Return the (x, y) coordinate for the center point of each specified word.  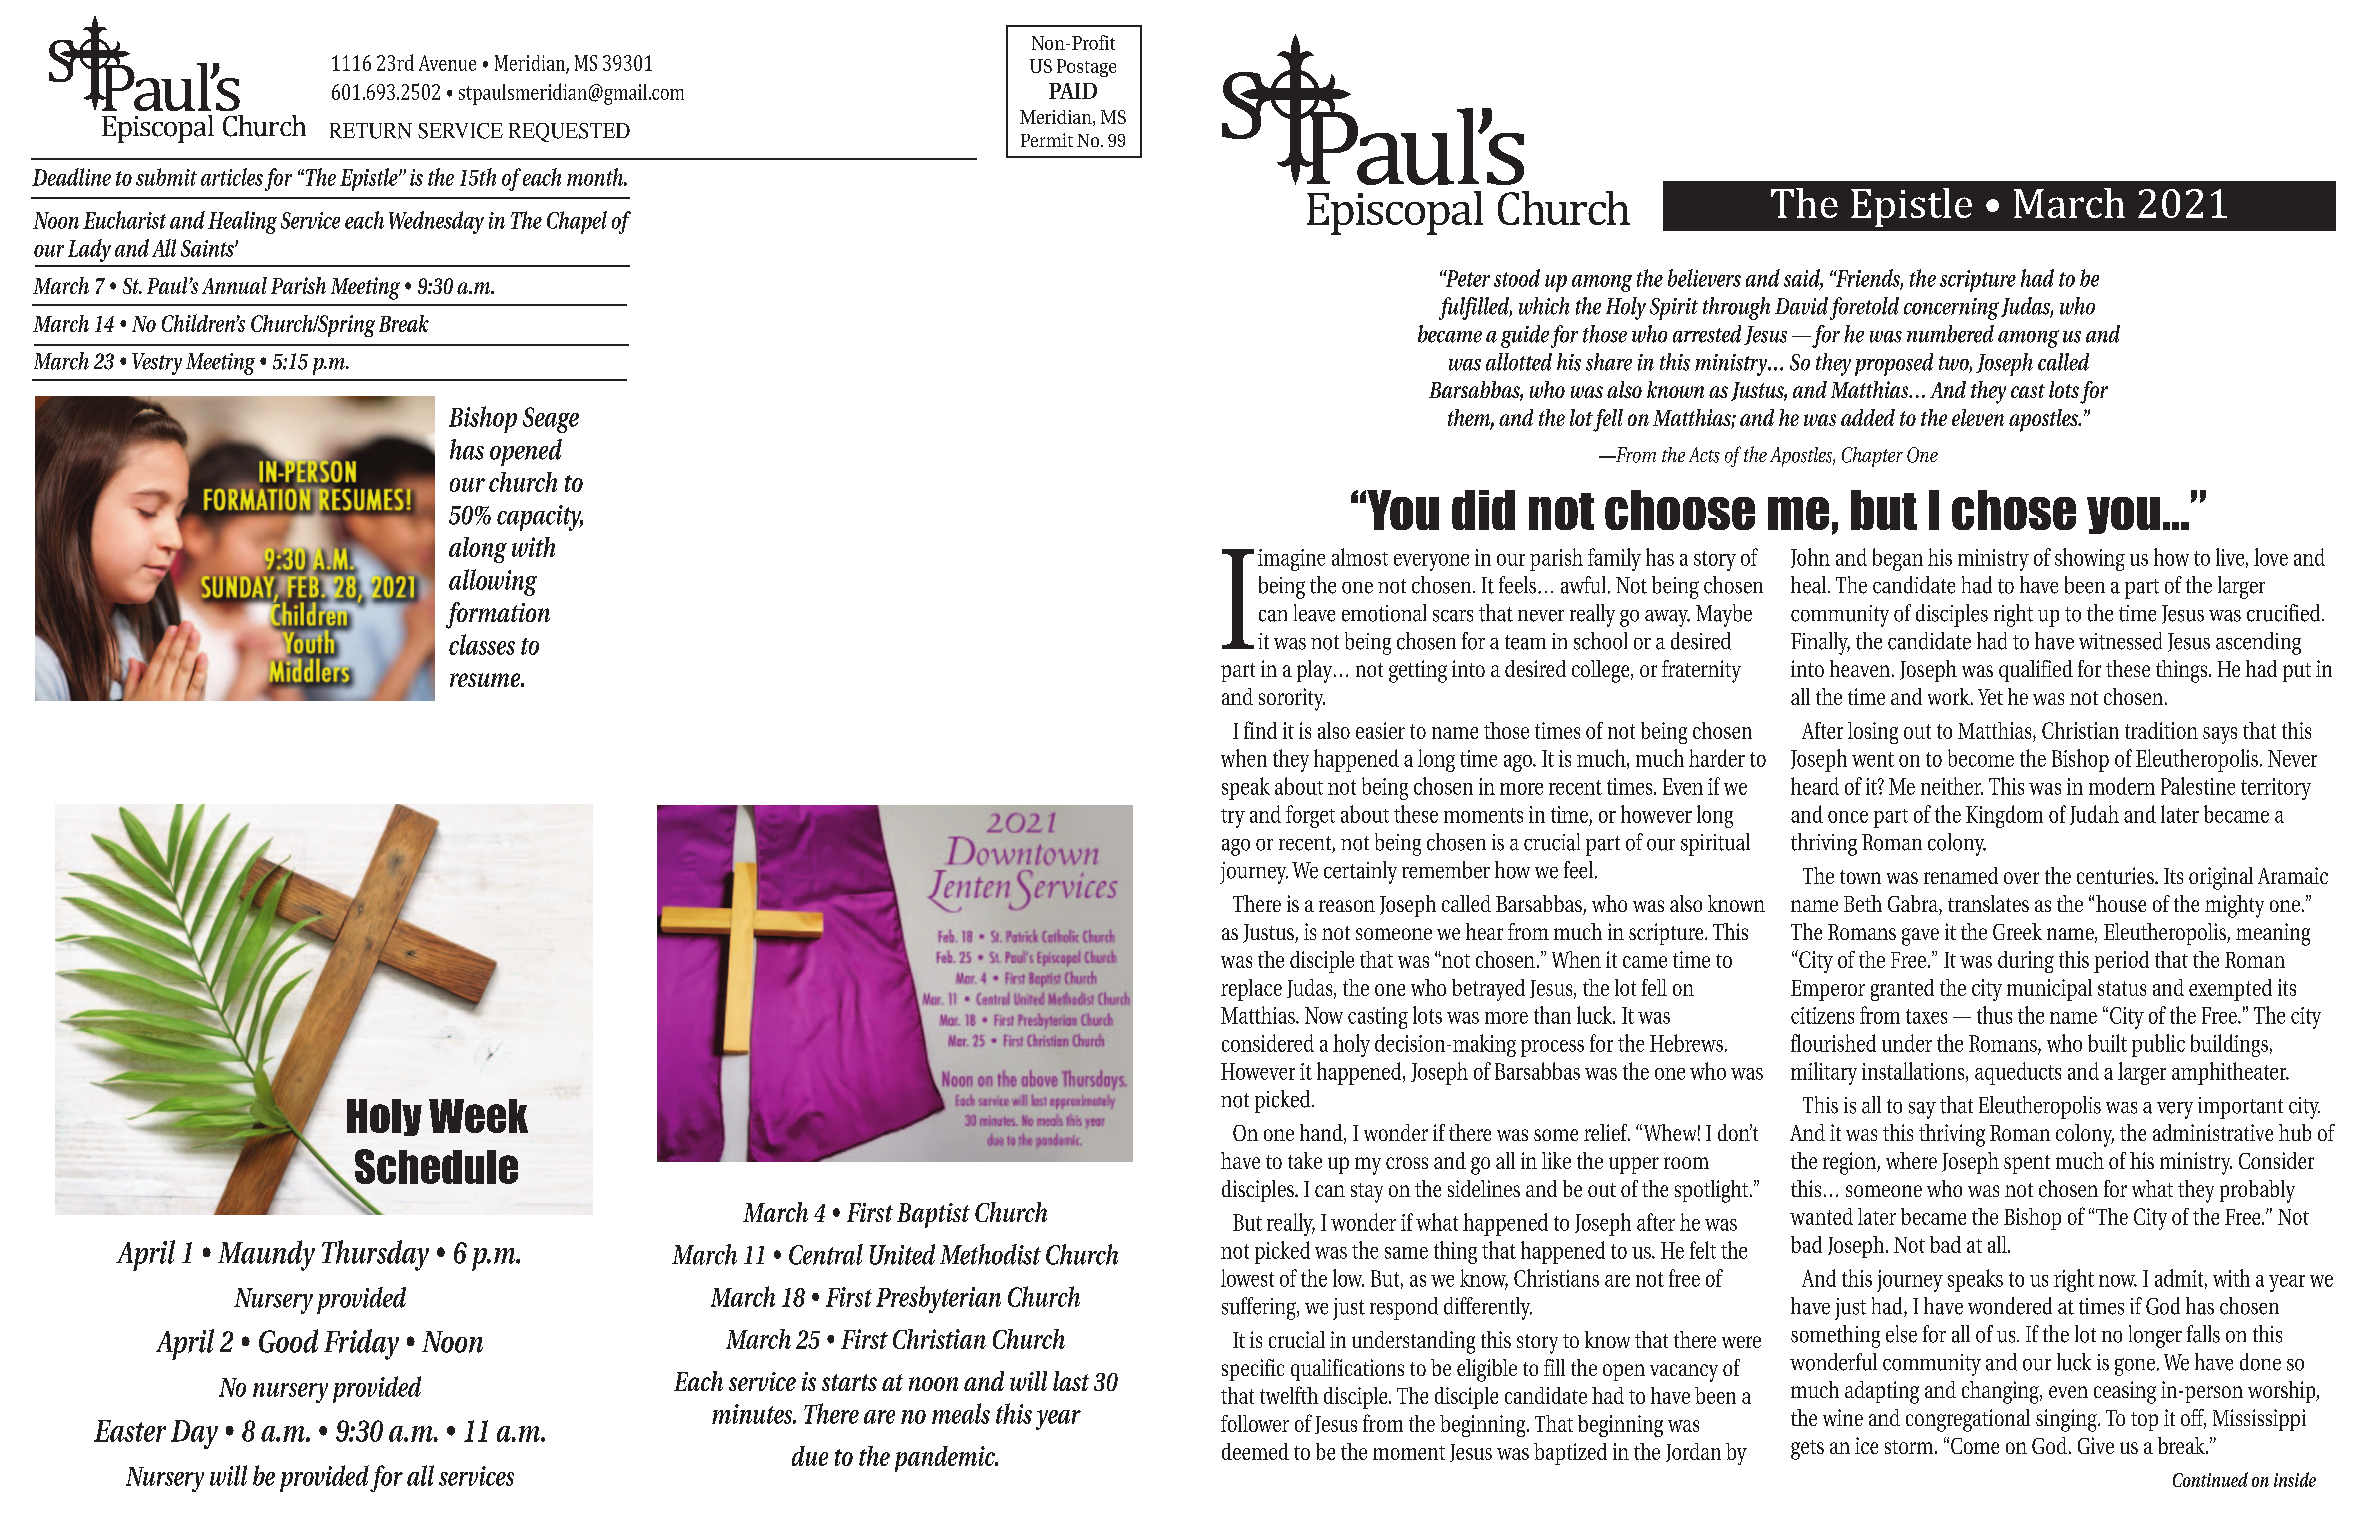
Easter (130, 1431)
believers (1704, 278)
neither (1952, 786)
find (1260, 730)
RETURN (371, 131)
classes (482, 644)
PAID (1073, 91)
